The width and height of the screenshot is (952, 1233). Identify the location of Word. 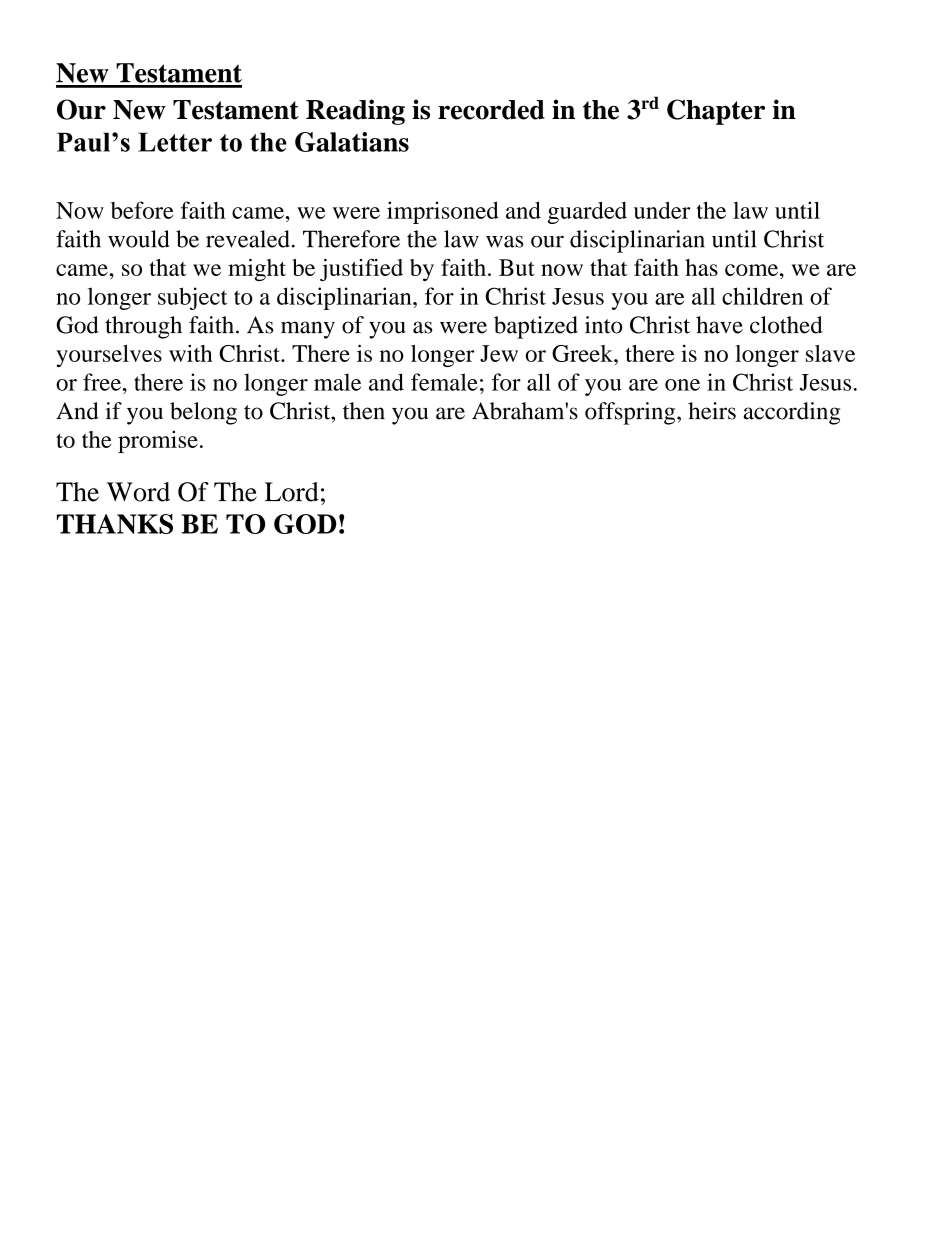
(138, 492).
